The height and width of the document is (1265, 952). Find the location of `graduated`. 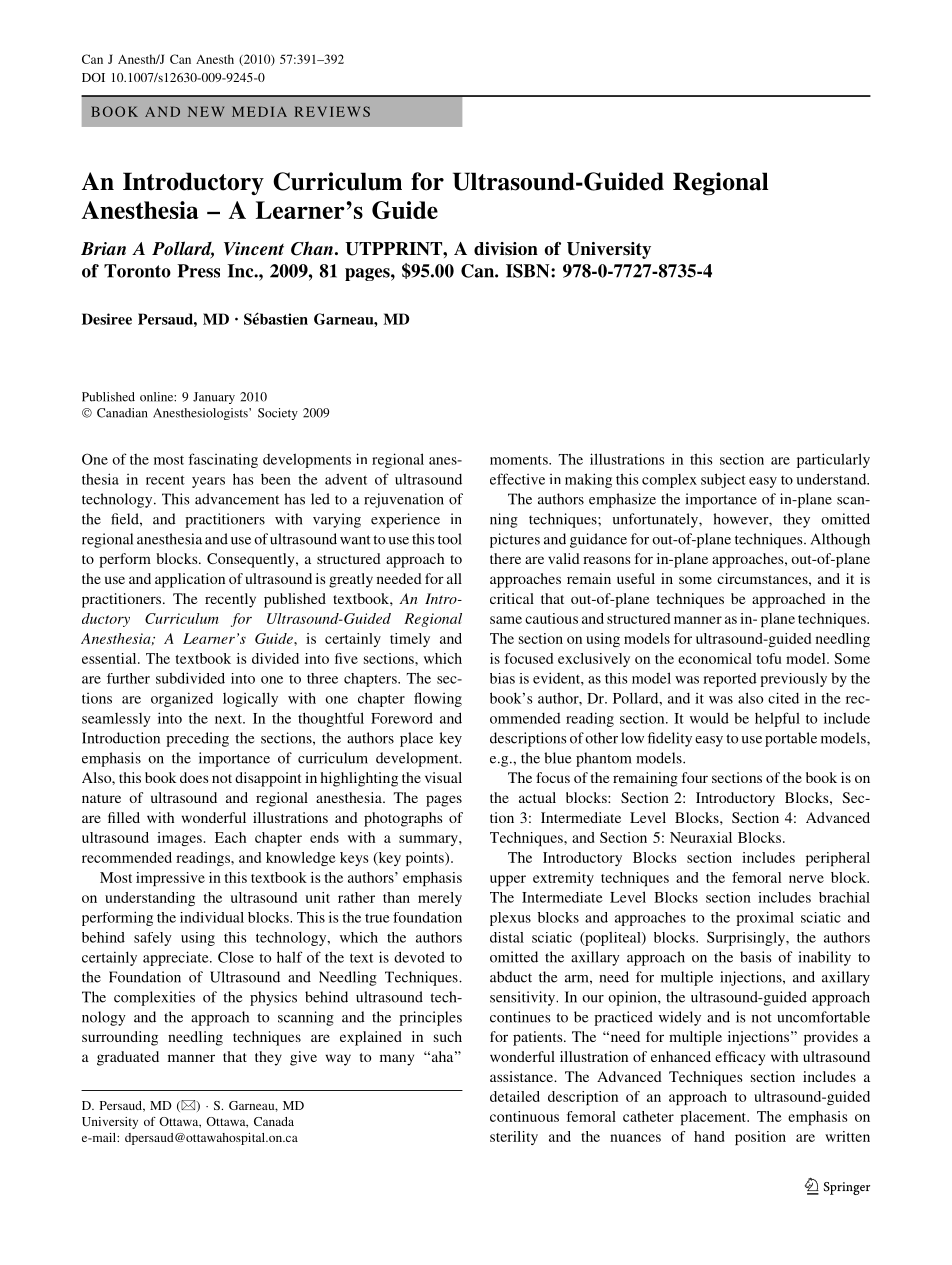

graduated is located at coordinates (128, 1058).
